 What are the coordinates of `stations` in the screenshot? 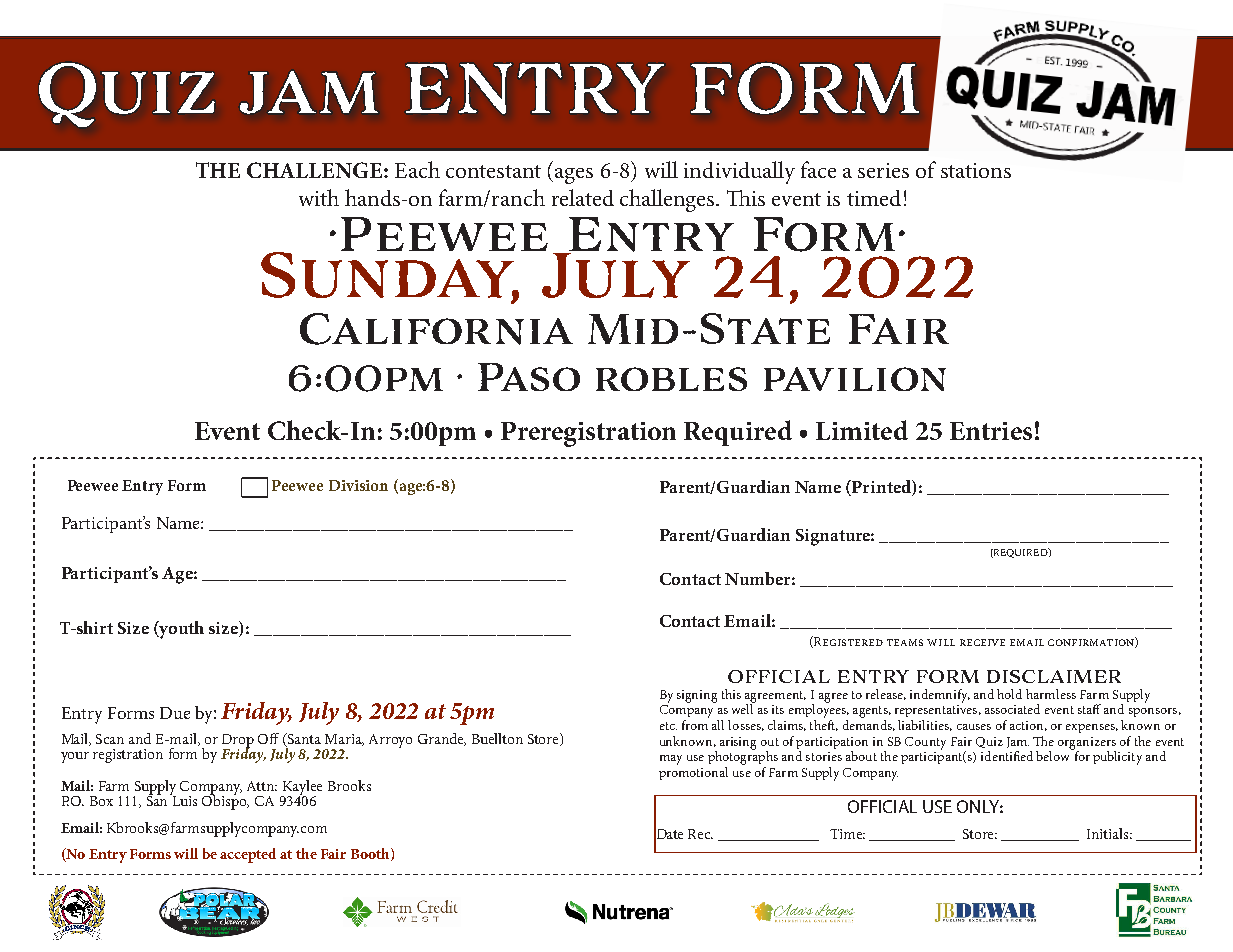 It's located at (976, 170).
